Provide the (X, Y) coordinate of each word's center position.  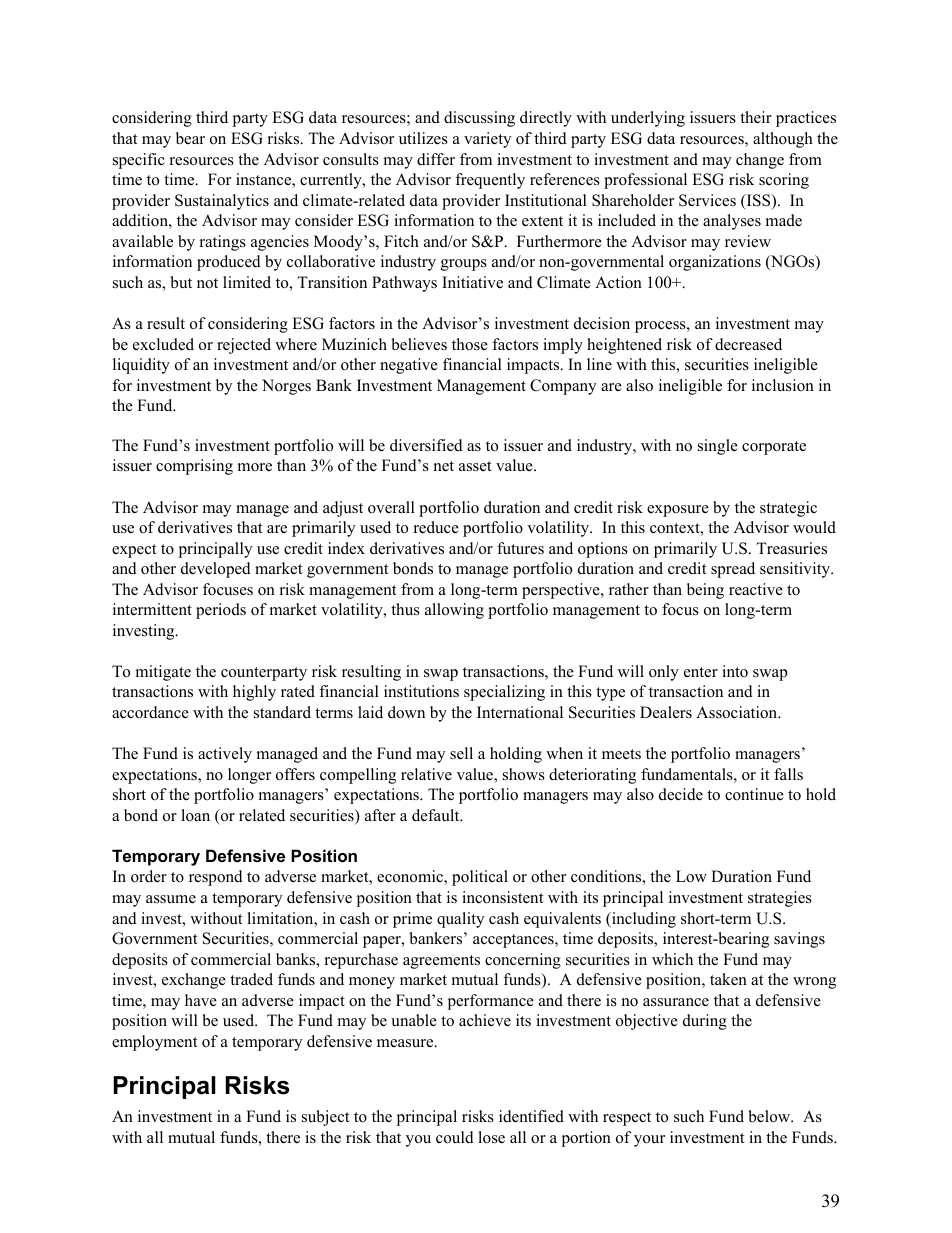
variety (487, 140)
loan (195, 815)
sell (461, 753)
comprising (194, 467)
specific (139, 161)
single (718, 447)
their (756, 117)
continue (754, 794)
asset (475, 466)
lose (491, 1137)
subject (325, 1118)
